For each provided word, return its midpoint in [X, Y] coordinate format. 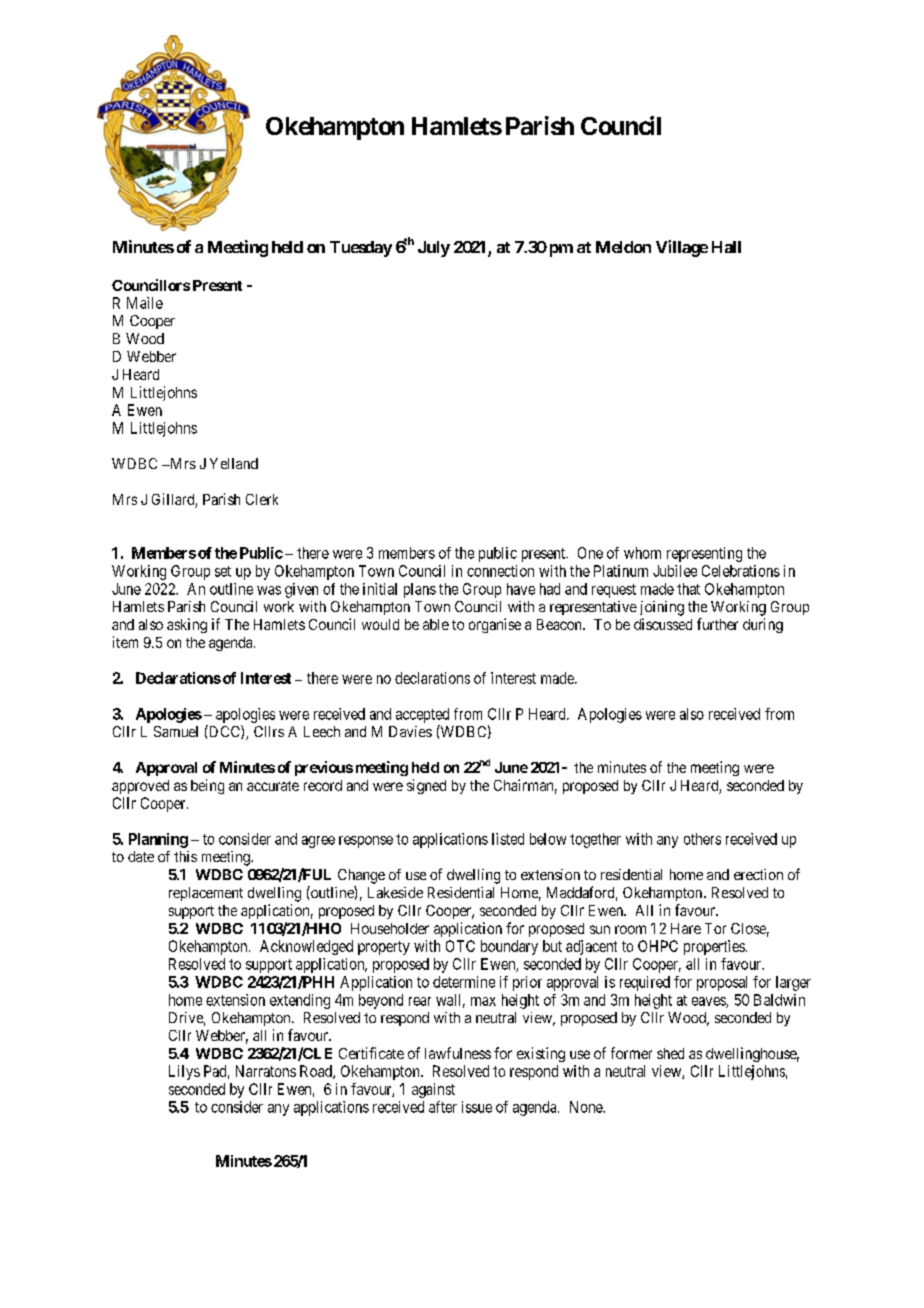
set [223, 571]
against [433, 1090]
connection [500, 571]
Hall [726, 247]
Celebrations [741, 571]
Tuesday [361, 249]
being [207, 786]
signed [426, 786]
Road [317, 1072]
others [702, 839]
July [434, 249]
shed [670, 1053]
